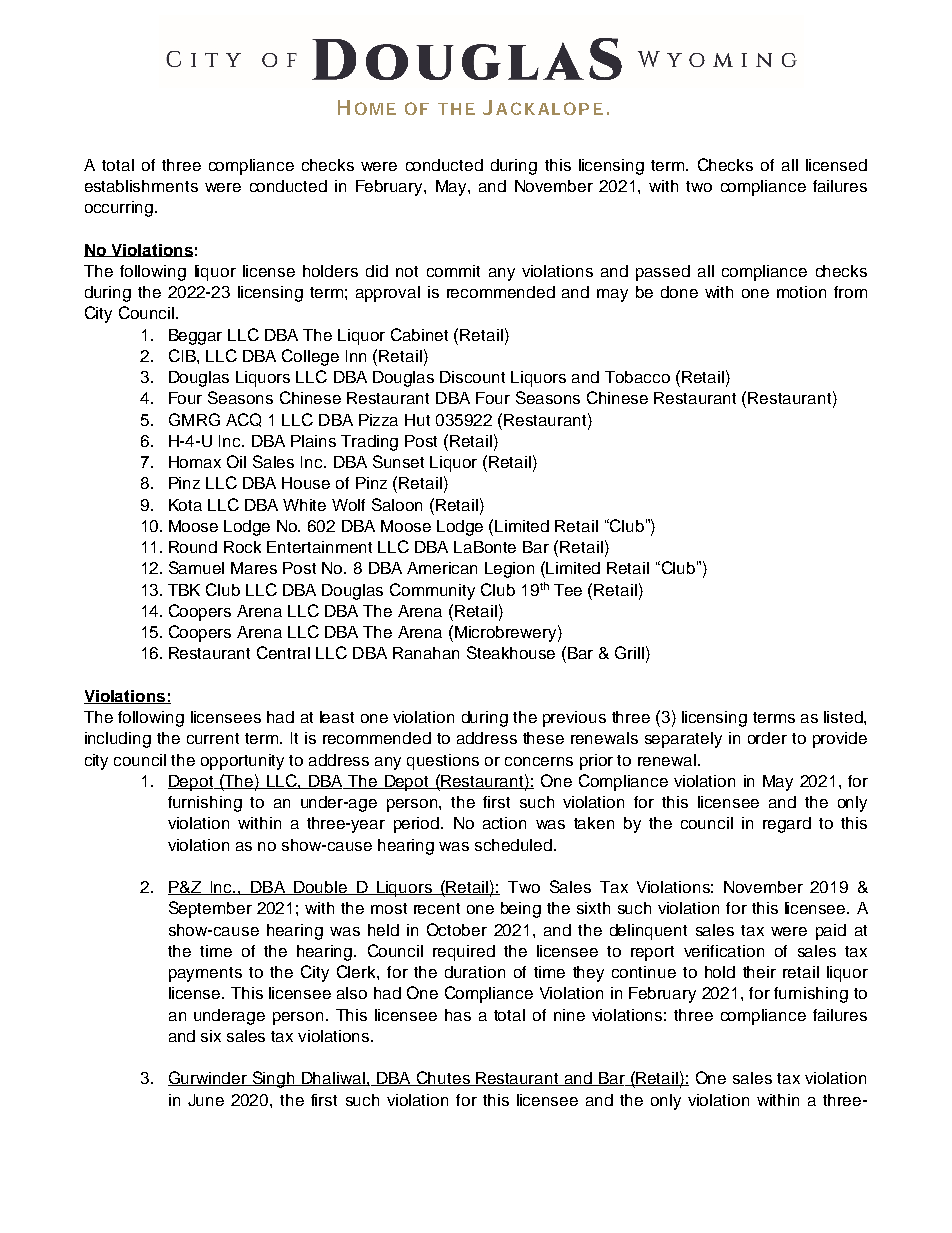  I want to click on motion, so click(801, 292).
